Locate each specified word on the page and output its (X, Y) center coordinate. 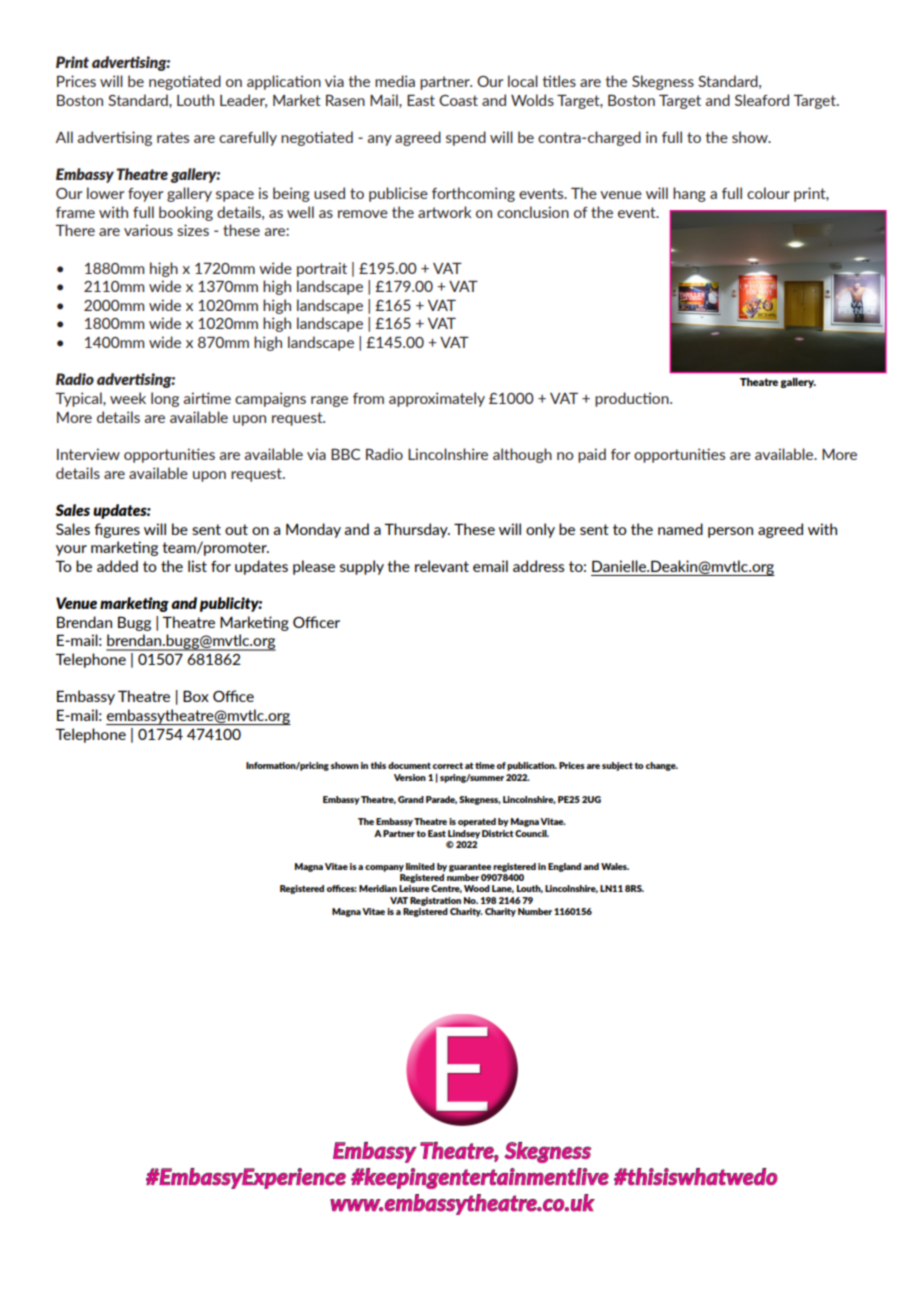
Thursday (417, 530)
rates (173, 137)
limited (420, 866)
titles (559, 81)
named (680, 529)
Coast (458, 100)
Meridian (378, 888)
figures (117, 530)
